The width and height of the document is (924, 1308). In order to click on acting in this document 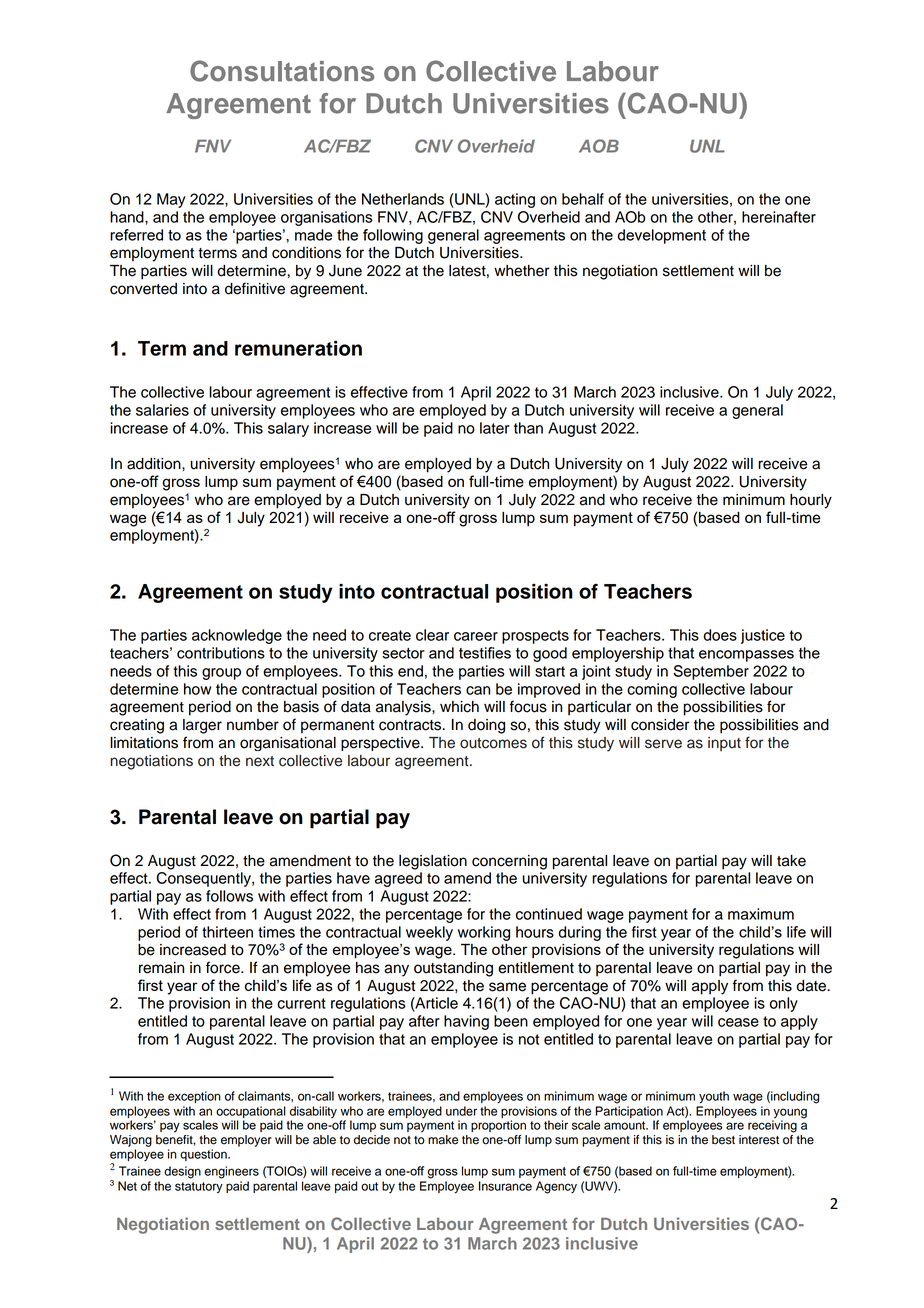, I will do `click(515, 200)`.
